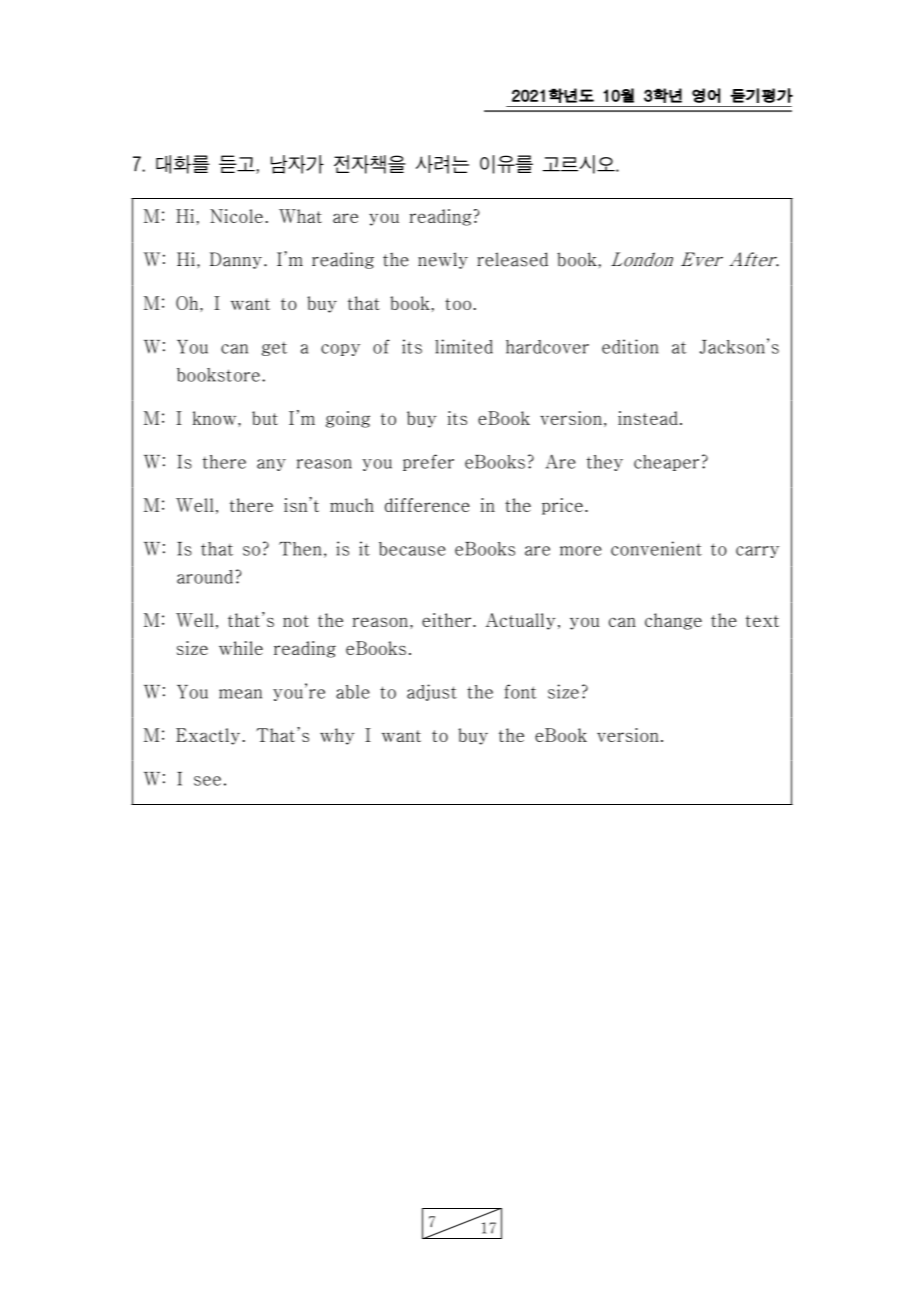 The width and height of the screenshot is (924, 1307). Describe the element at coordinates (241, 648) in the screenshot. I see `while` at that location.
